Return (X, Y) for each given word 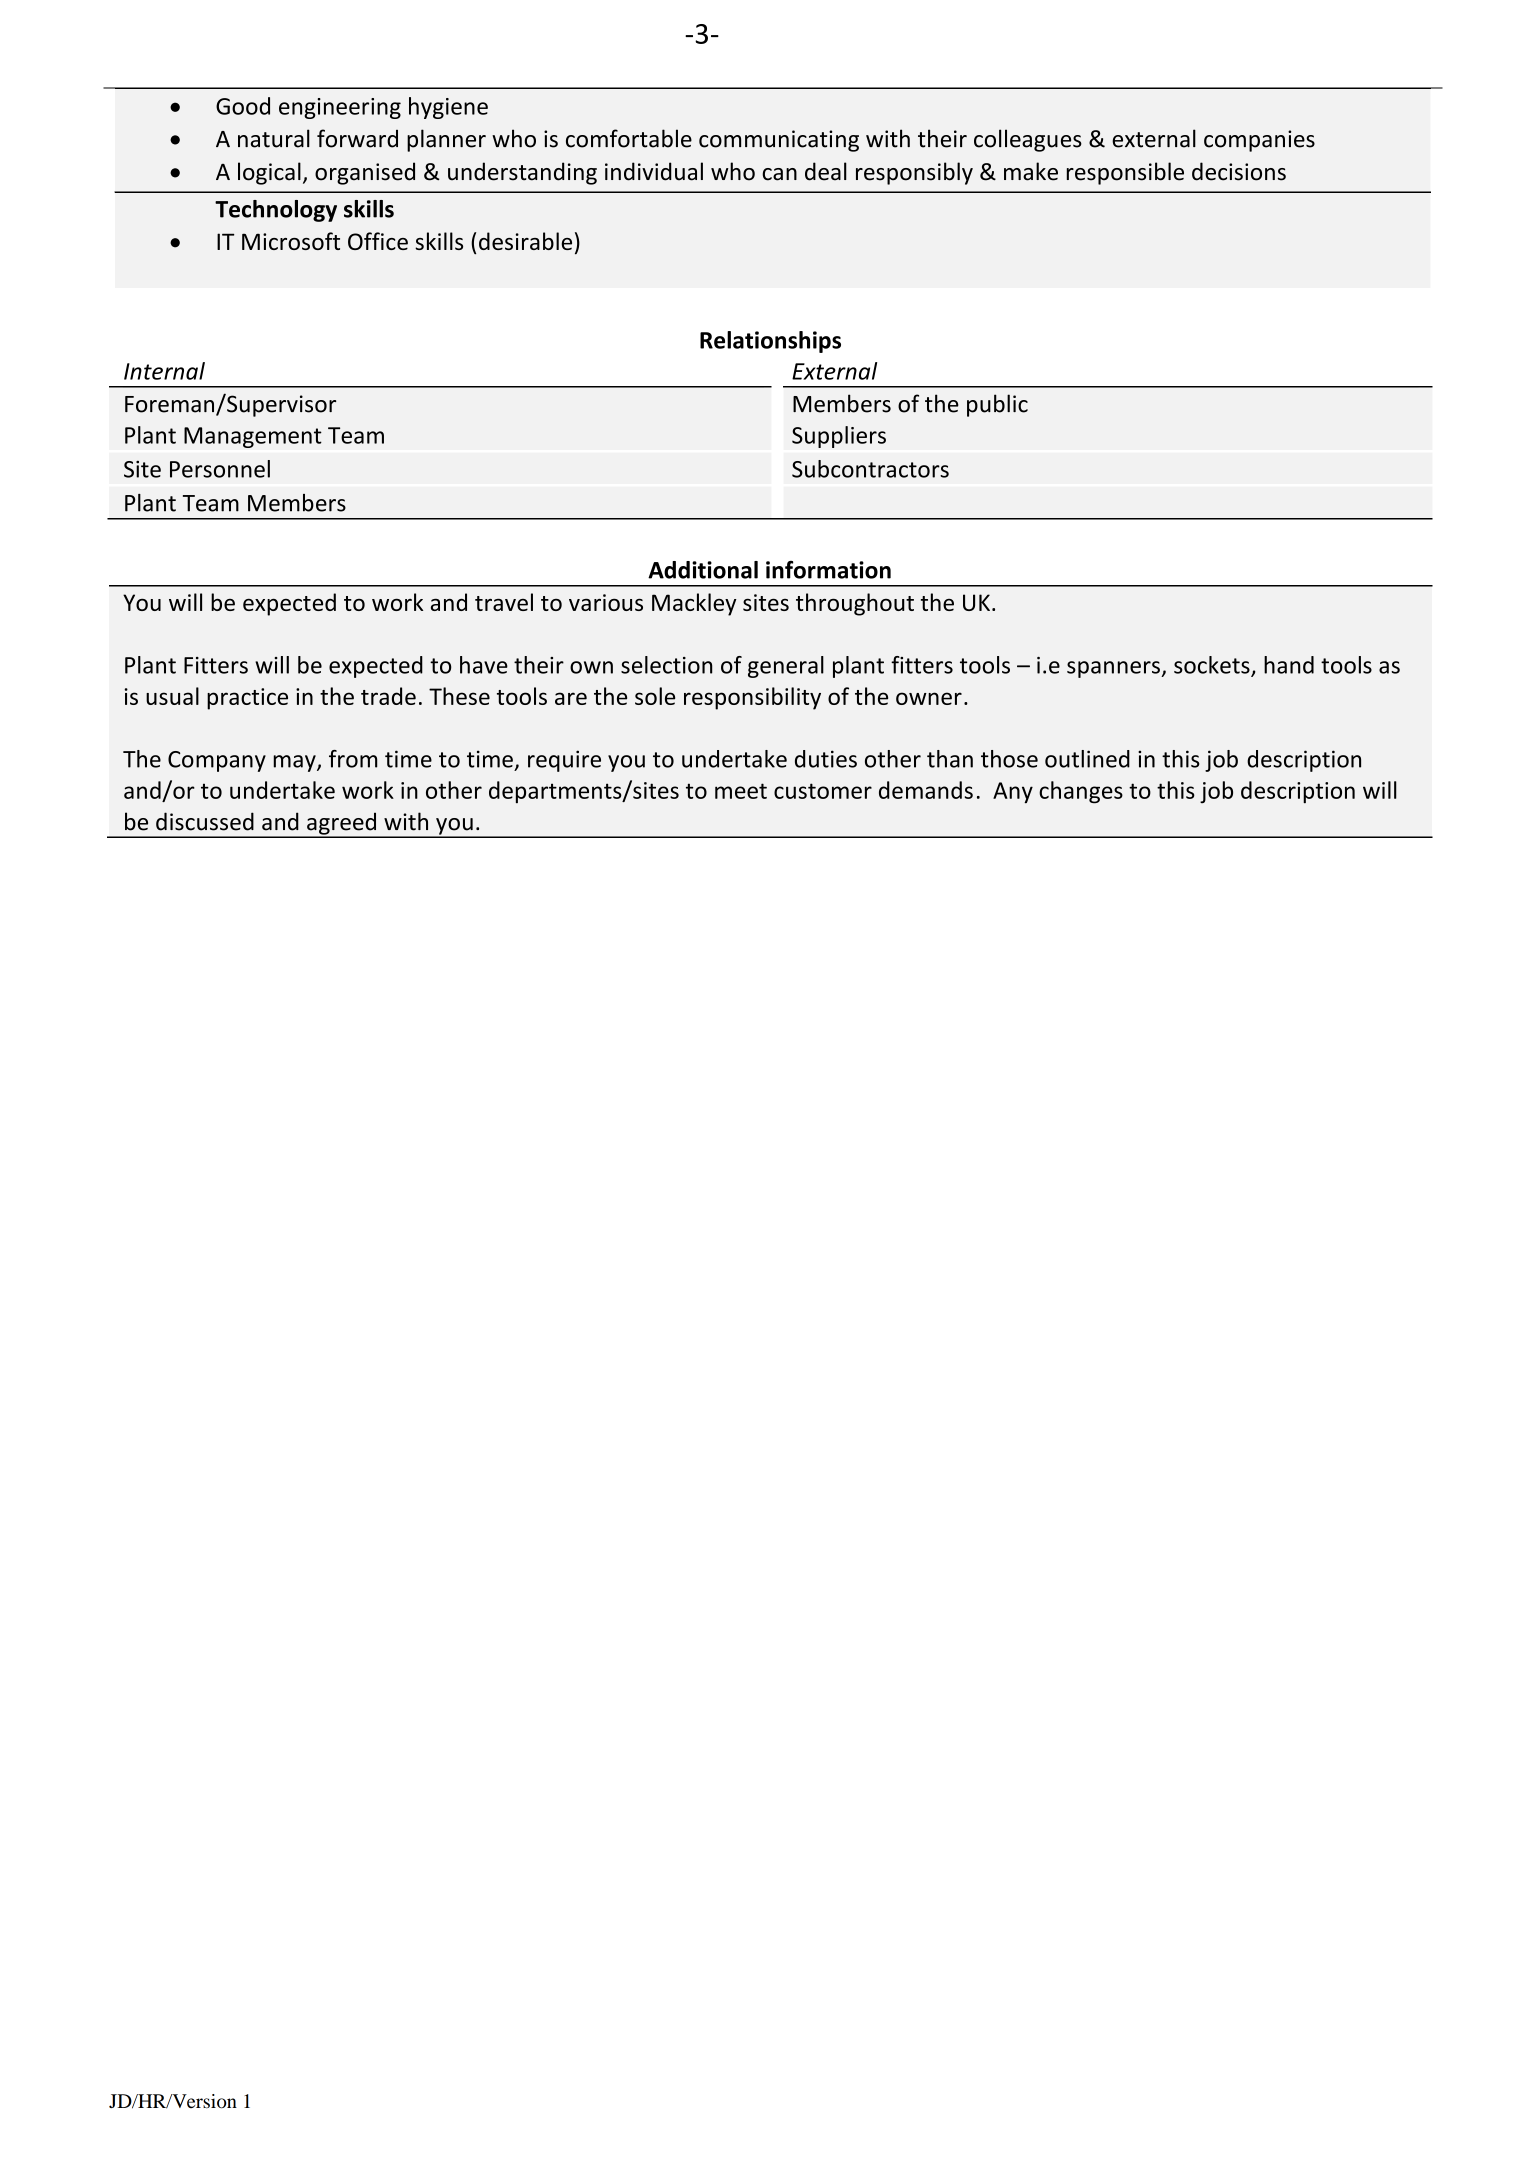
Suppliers (839, 437)
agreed (342, 824)
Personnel (220, 469)
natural (274, 138)
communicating (779, 141)
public (997, 405)
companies (1259, 141)
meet (741, 791)
